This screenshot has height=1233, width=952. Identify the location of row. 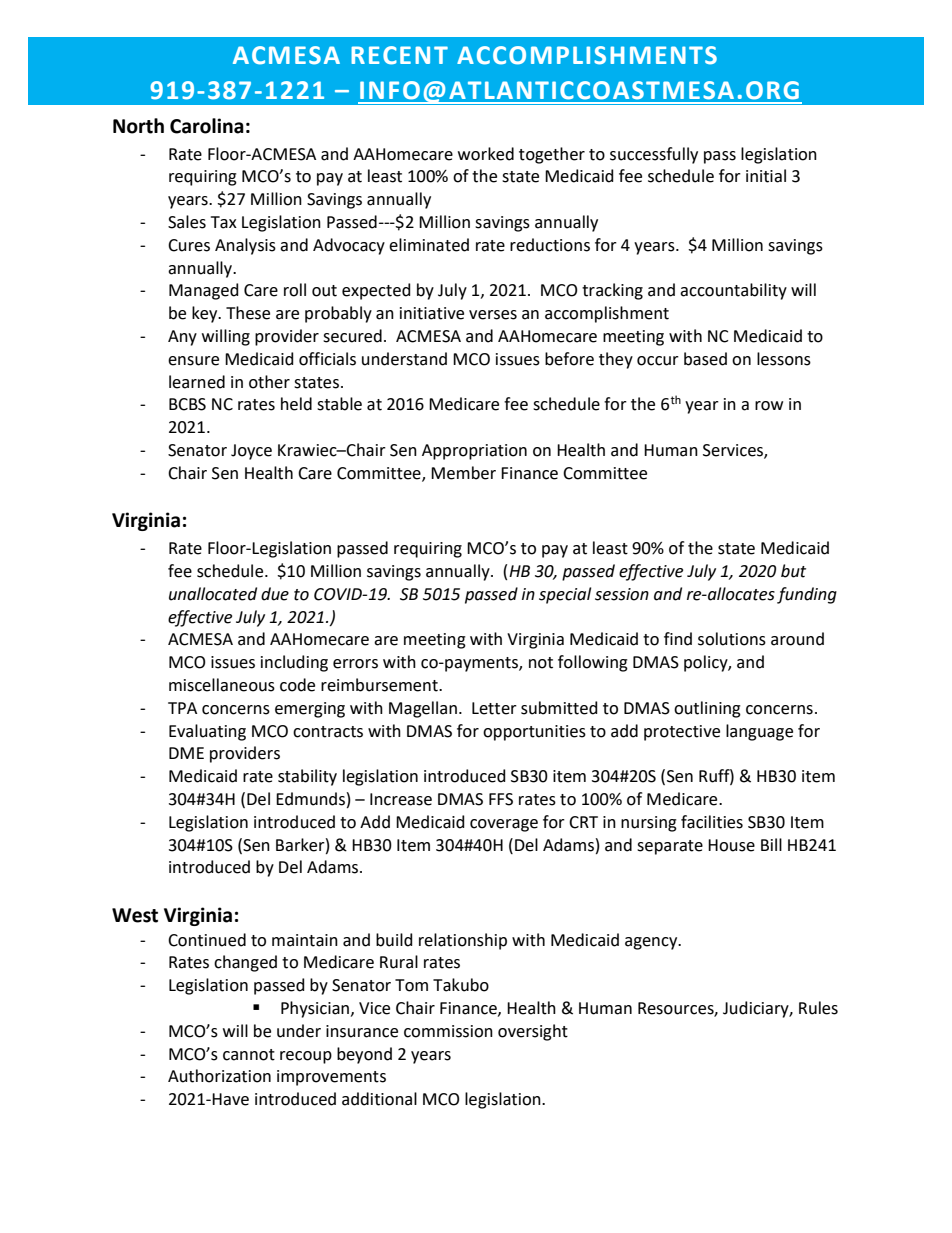
(769, 406).
